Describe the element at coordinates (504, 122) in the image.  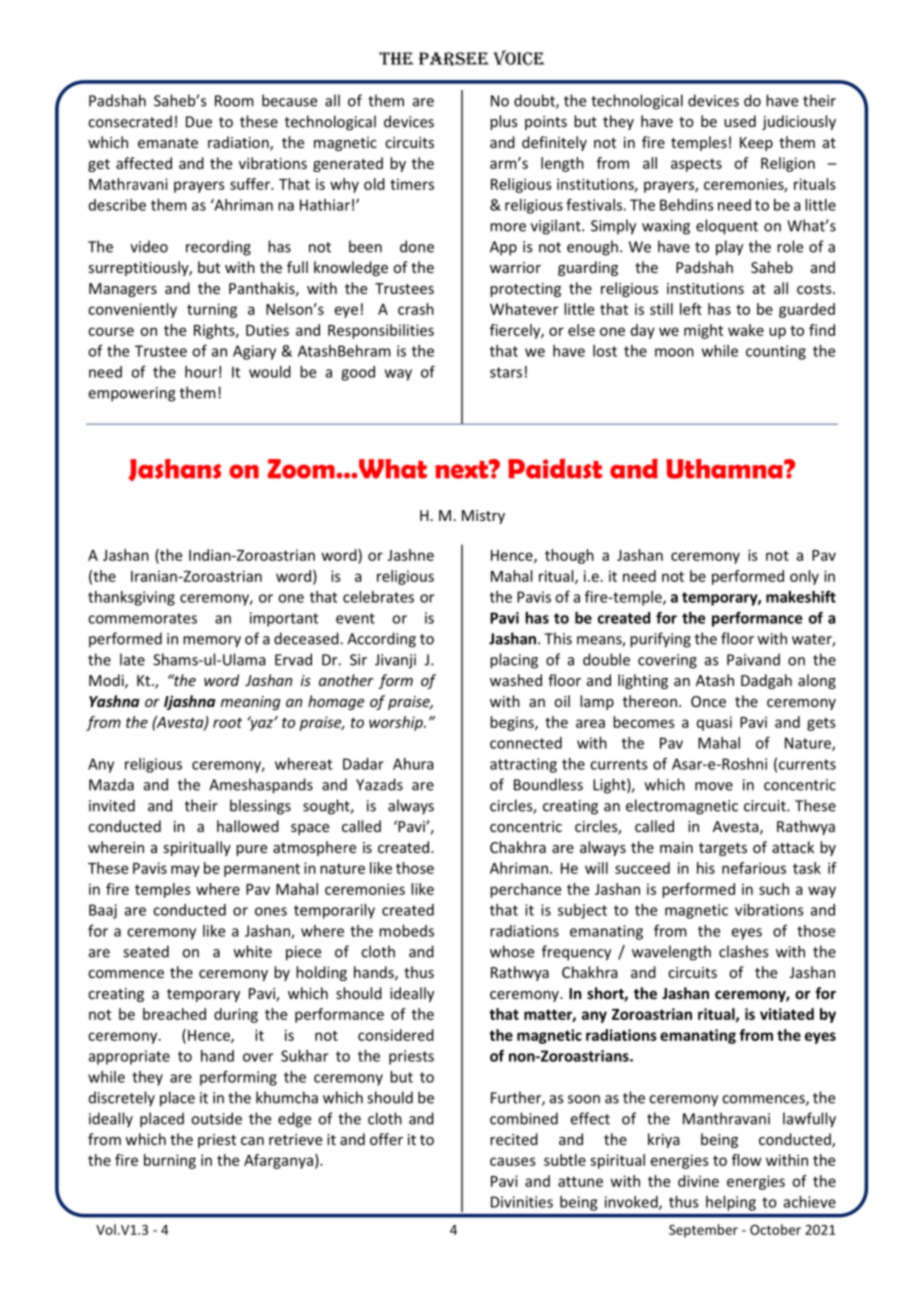
I see `plus` at that location.
